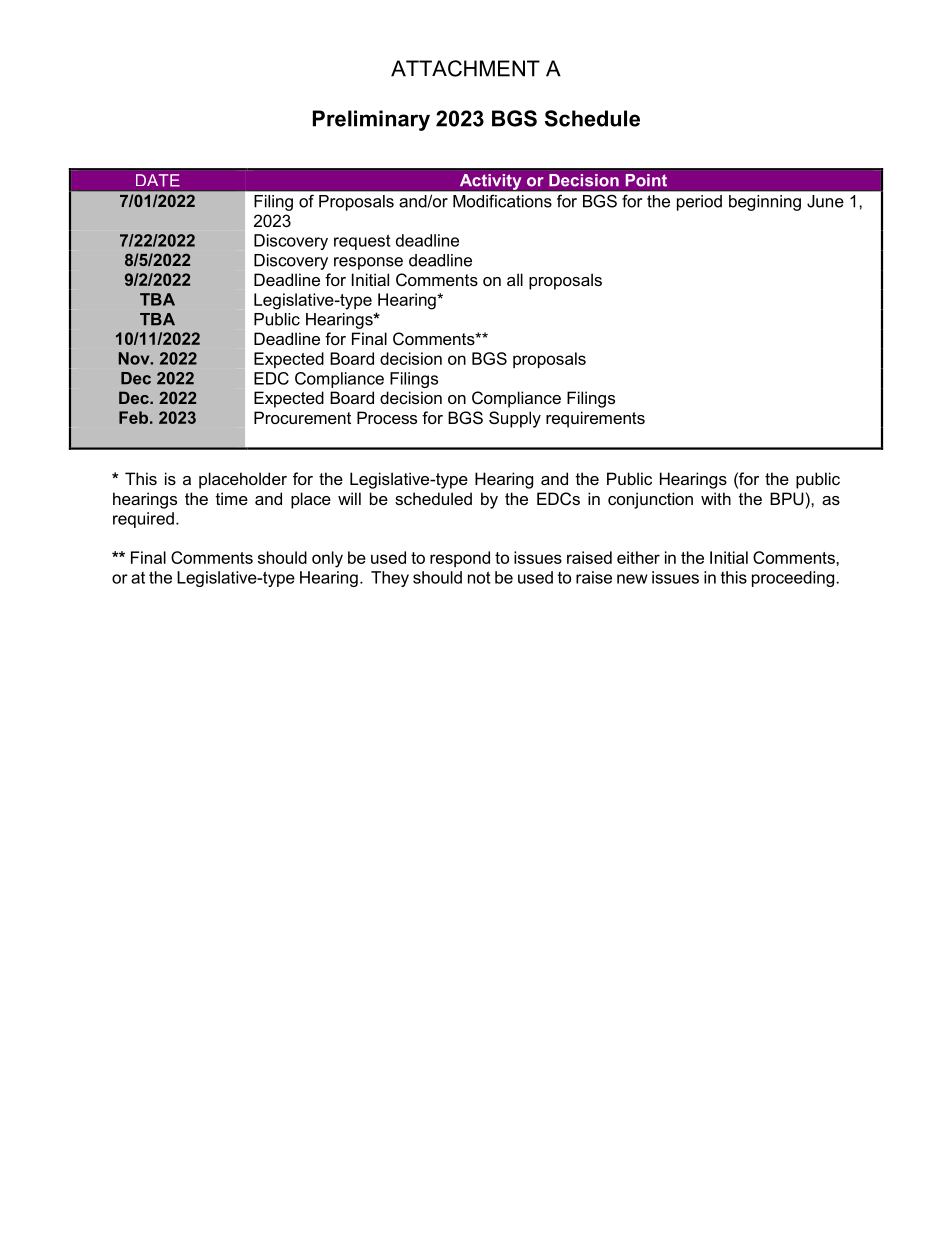 The width and height of the image is (952, 1233). What do you see at coordinates (460, 559) in the image?
I see `respond` at bounding box center [460, 559].
